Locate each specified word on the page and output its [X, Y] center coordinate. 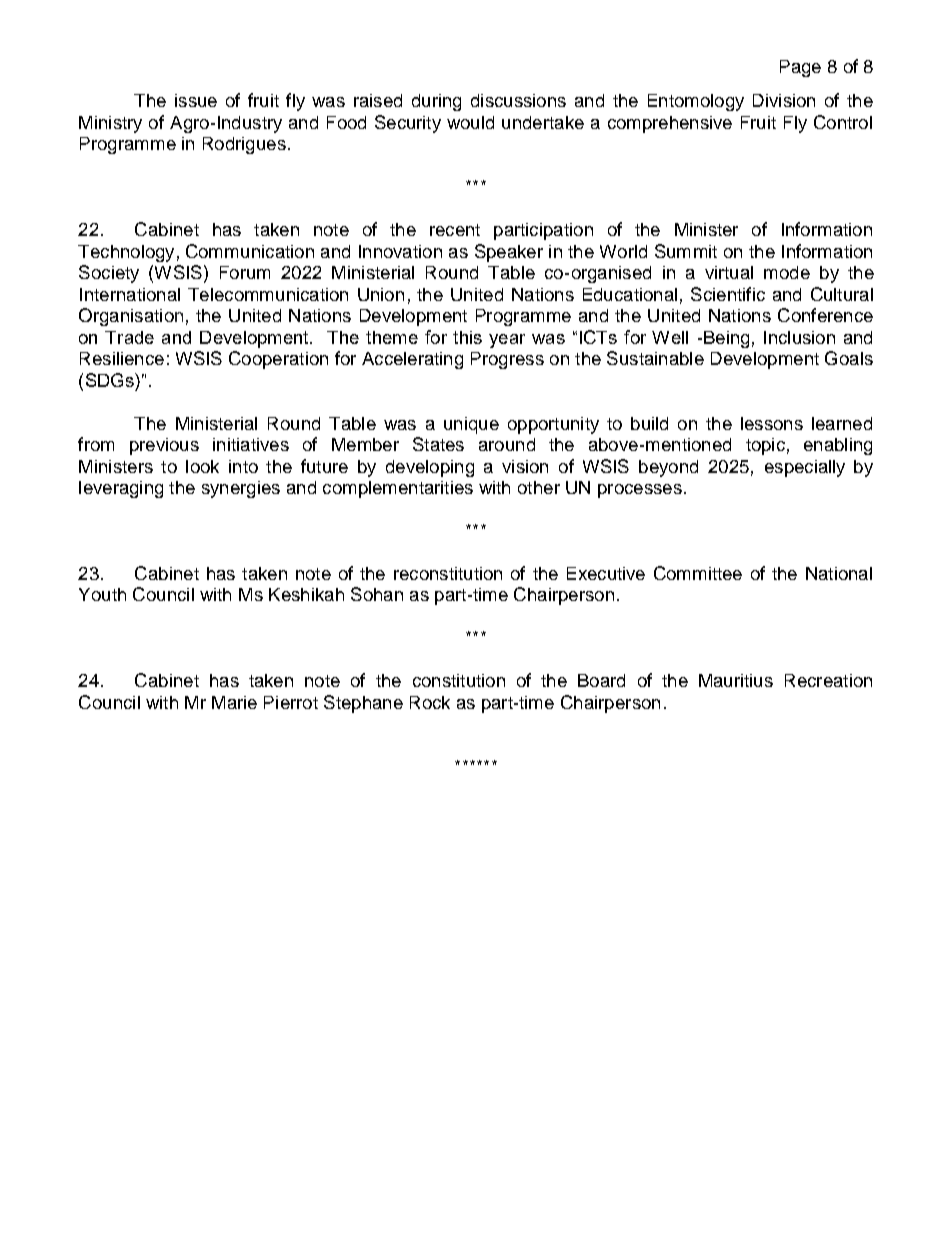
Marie [234, 702]
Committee [698, 573]
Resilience [122, 358]
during [436, 102]
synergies [241, 489]
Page [800, 68]
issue [196, 100]
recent [455, 230]
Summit [686, 251]
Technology [126, 253]
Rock [430, 702]
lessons [772, 423]
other [539, 487]
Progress [507, 360]
